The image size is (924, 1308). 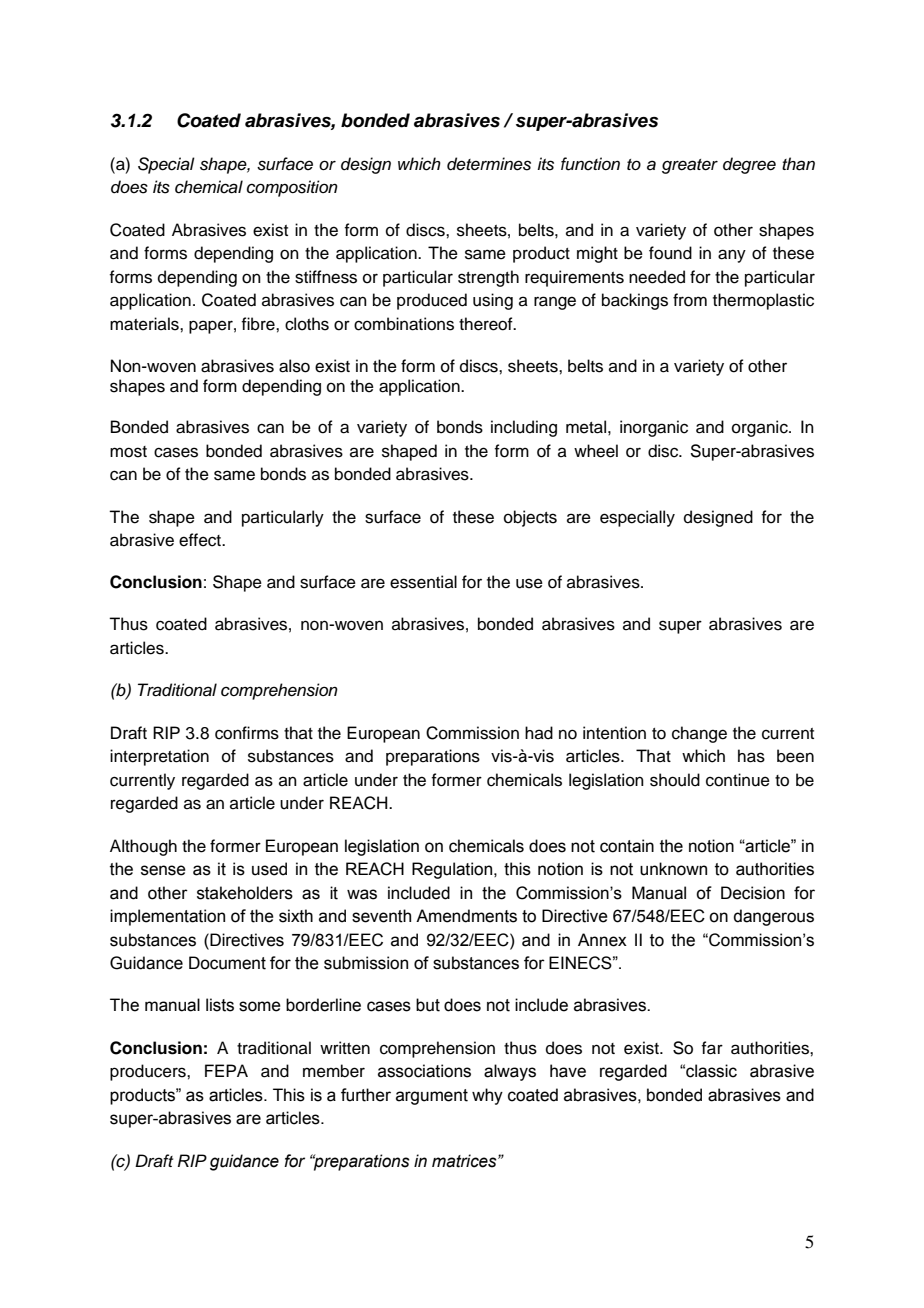 What do you see at coordinates (201, 540) in the screenshot?
I see `effect` at bounding box center [201, 540].
